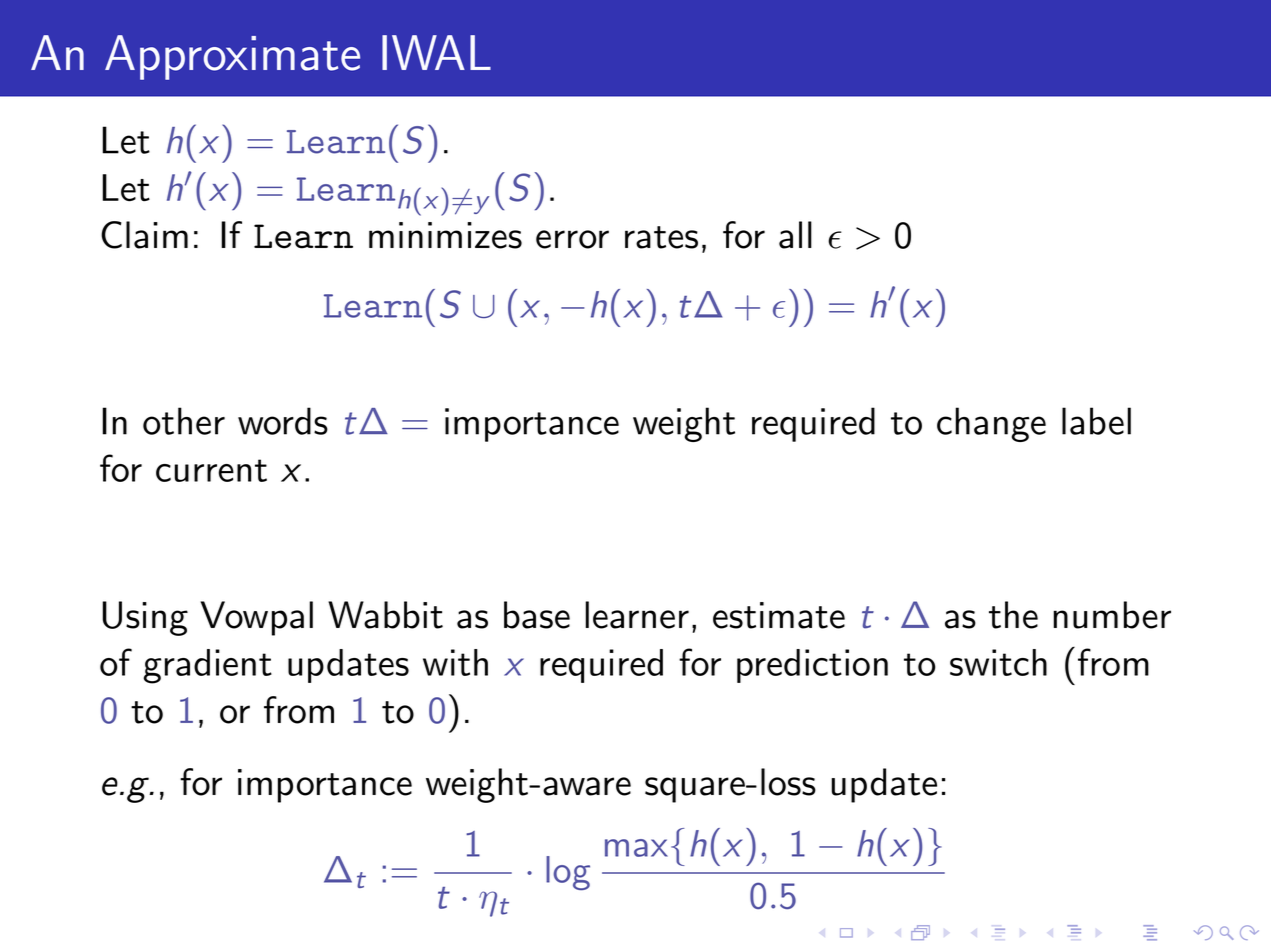 The width and height of the image is (1271, 952). Describe the element at coordinates (991, 424) in the image. I see `change` at that location.
